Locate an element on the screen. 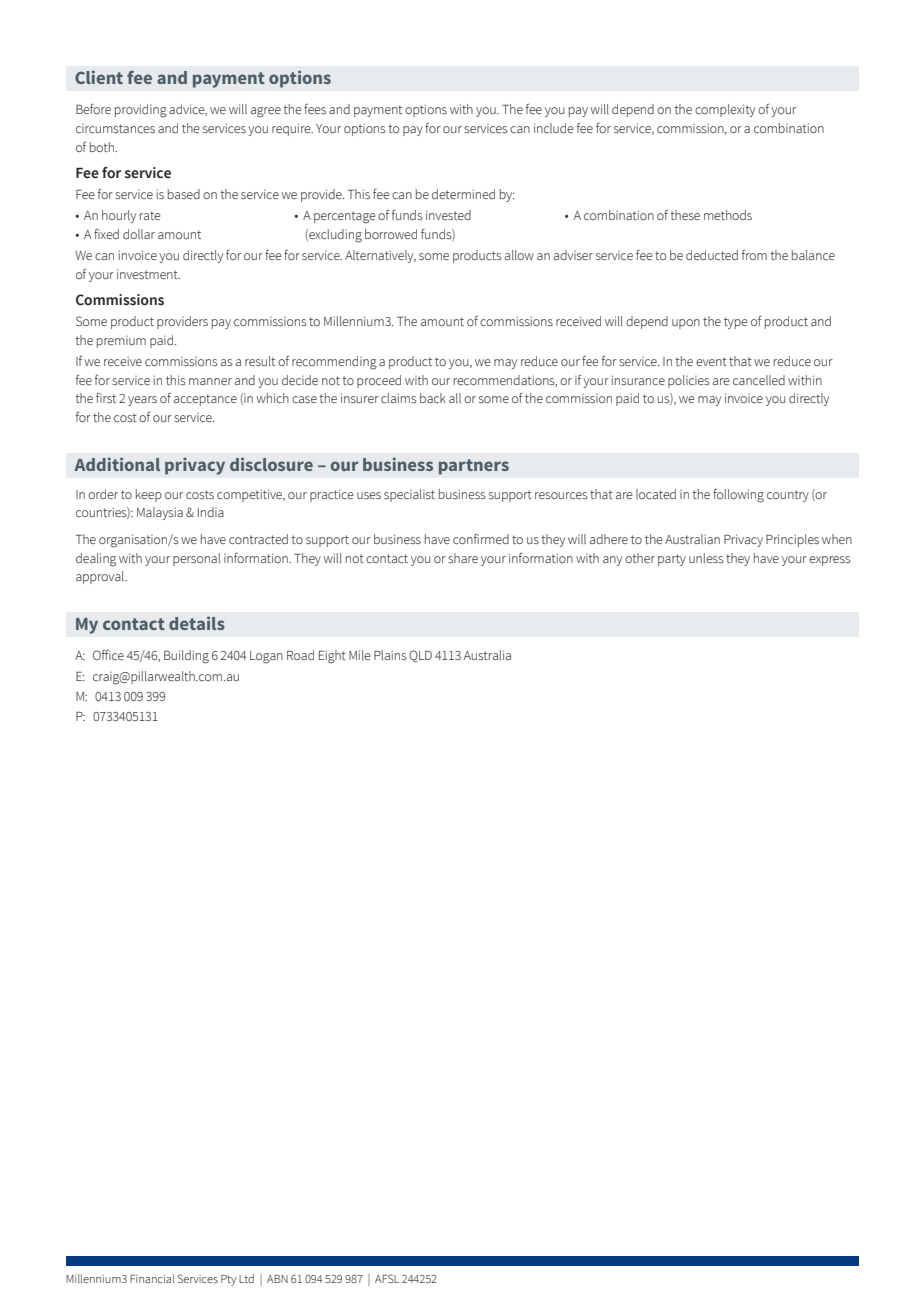 Image resolution: width=924 pixels, height=1308 pixels. ABN is located at coordinates (277, 1279).
